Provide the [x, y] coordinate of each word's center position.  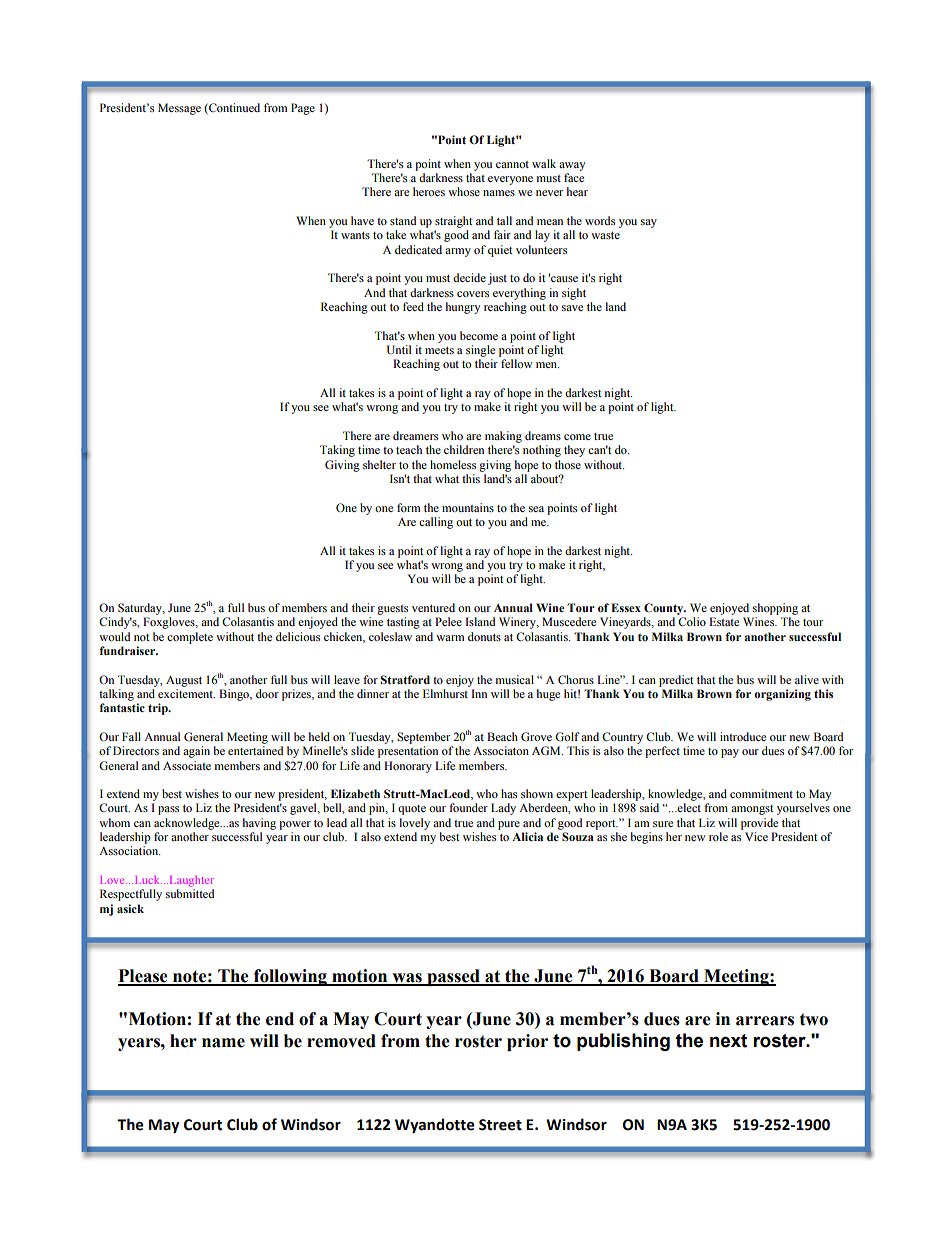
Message [179, 109]
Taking [337, 451]
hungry [463, 308]
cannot [512, 164]
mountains [468, 507]
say [649, 223]
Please [144, 977]
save [572, 308]
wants [355, 235]
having [259, 824]
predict [676, 681]
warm [450, 638]
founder [468, 807]
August [184, 681]
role [718, 836]
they [574, 451]
